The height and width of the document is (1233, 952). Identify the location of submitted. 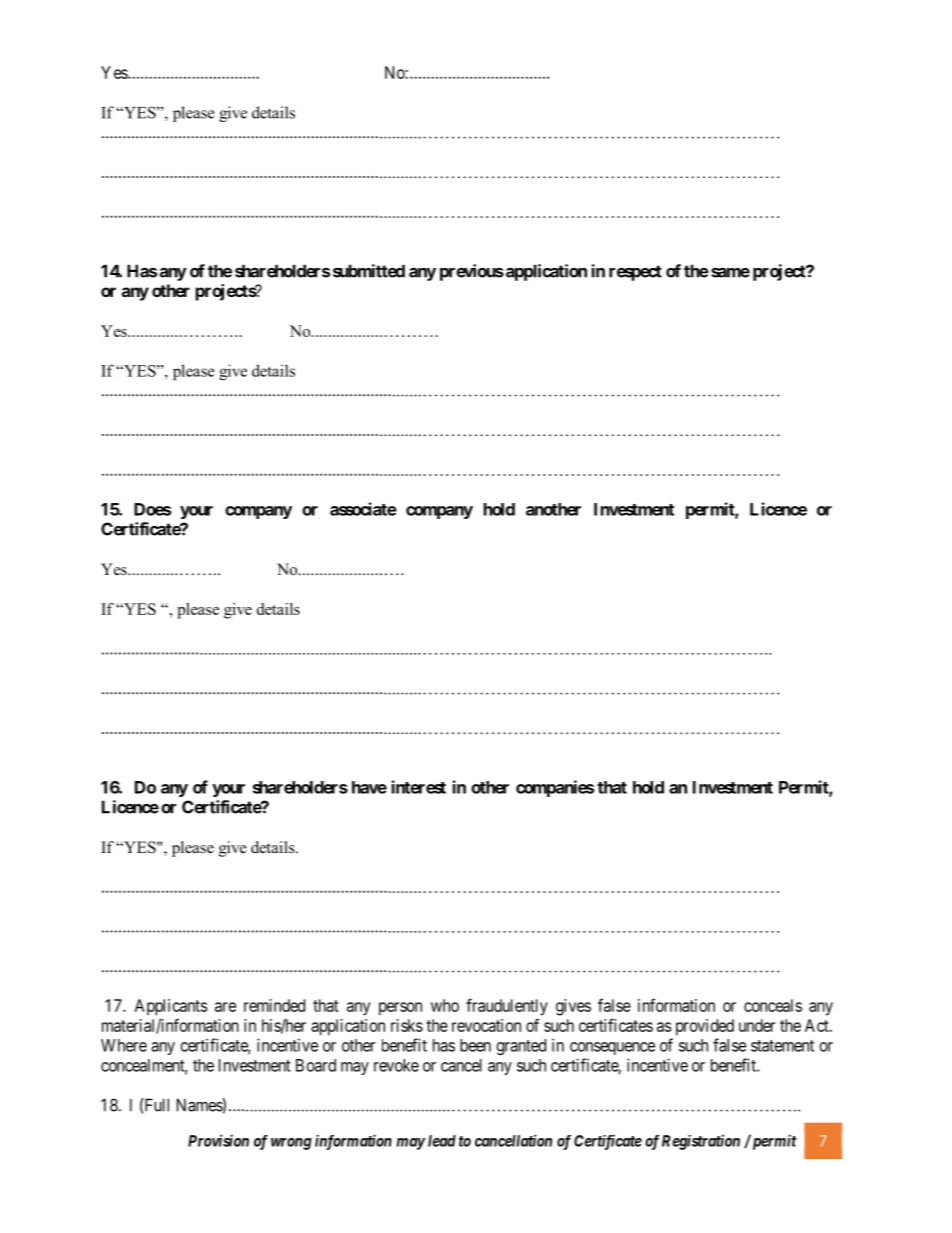
(369, 271).
